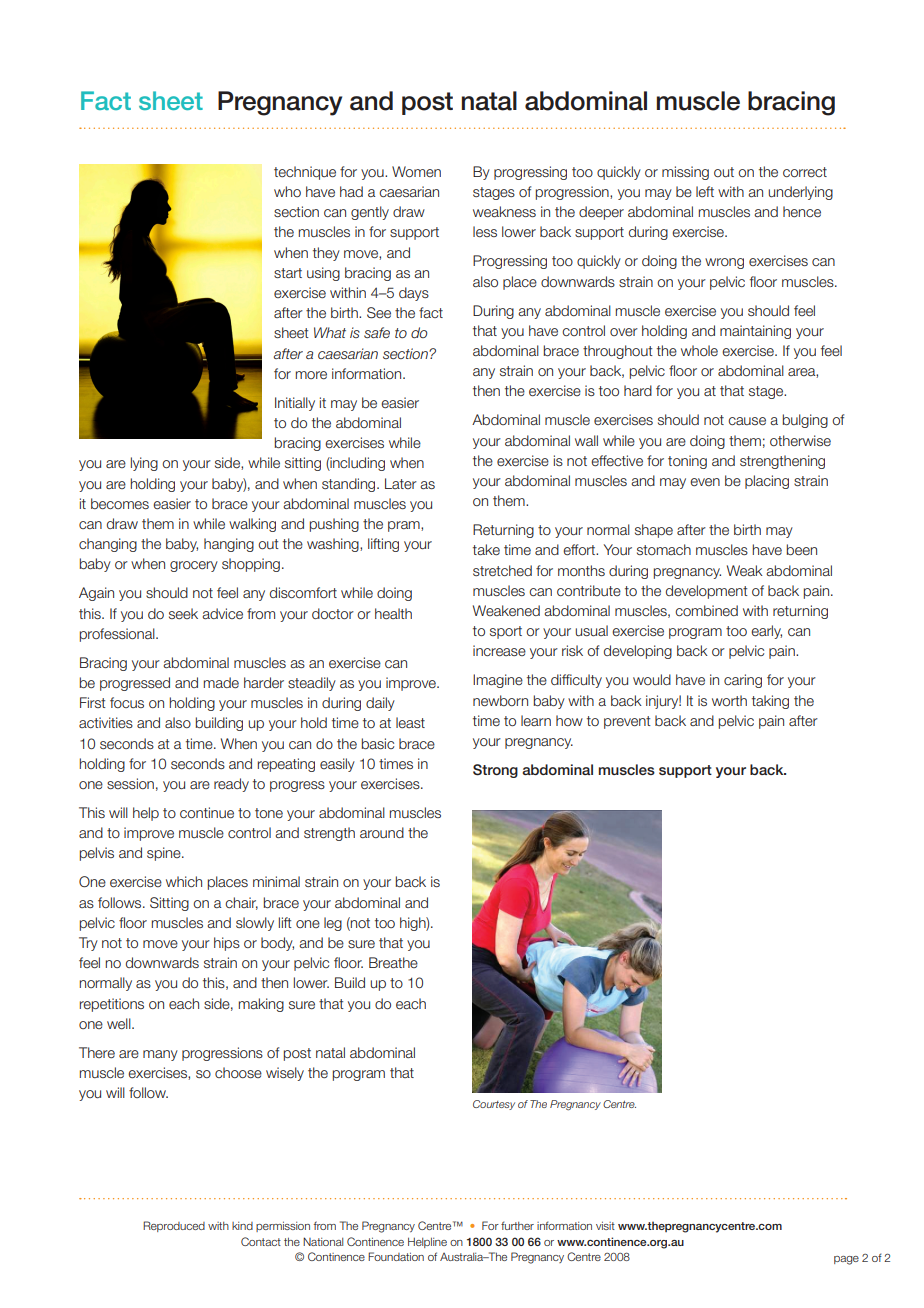 Image resolution: width=924 pixels, height=1308 pixels. What do you see at coordinates (517, 1225) in the screenshot?
I see `further` at bounding box center [517, 1225].
